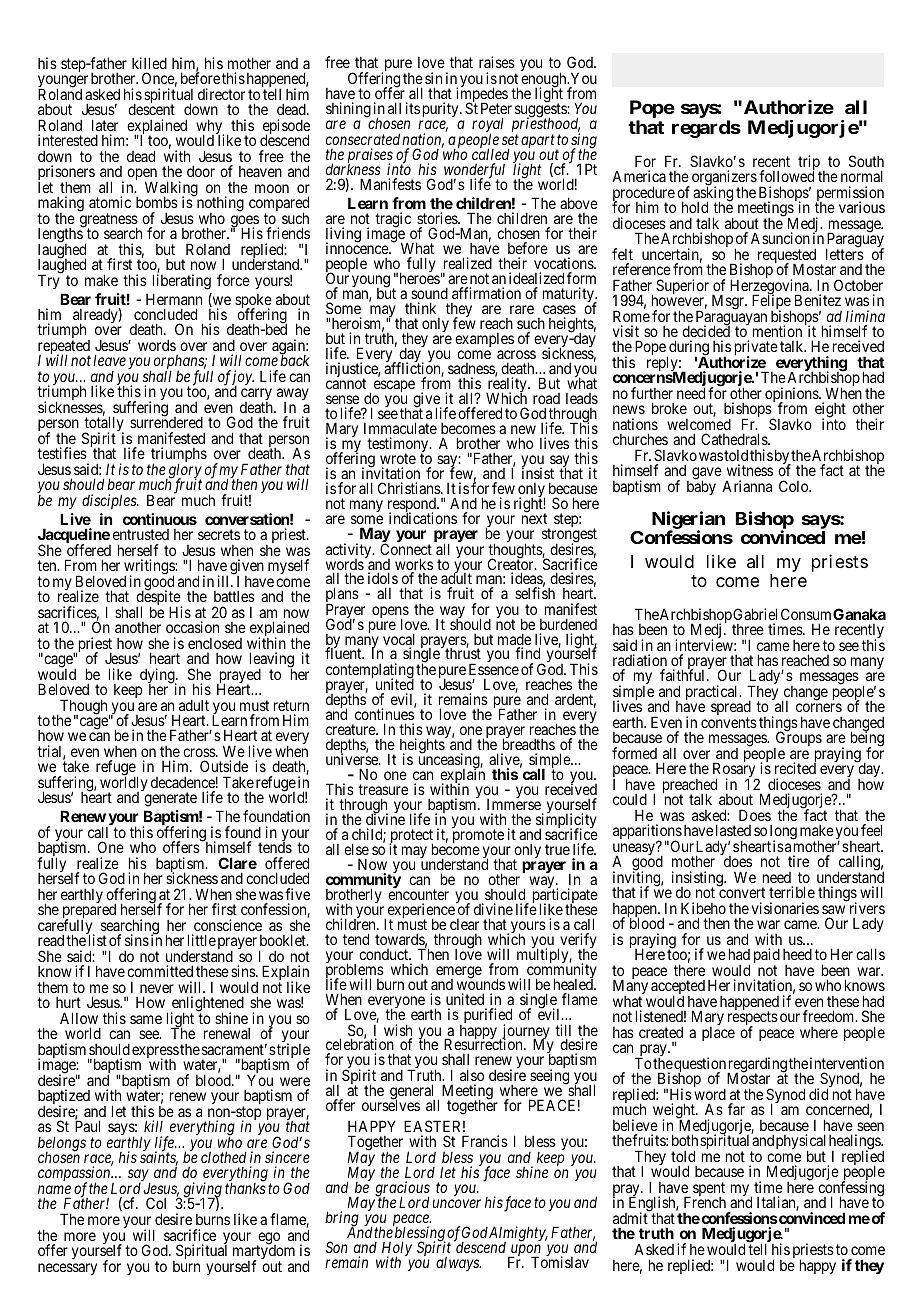  What do you see at coordinates (786, 176) in the image?
I see `followed` at bounding box center [786, 176].
